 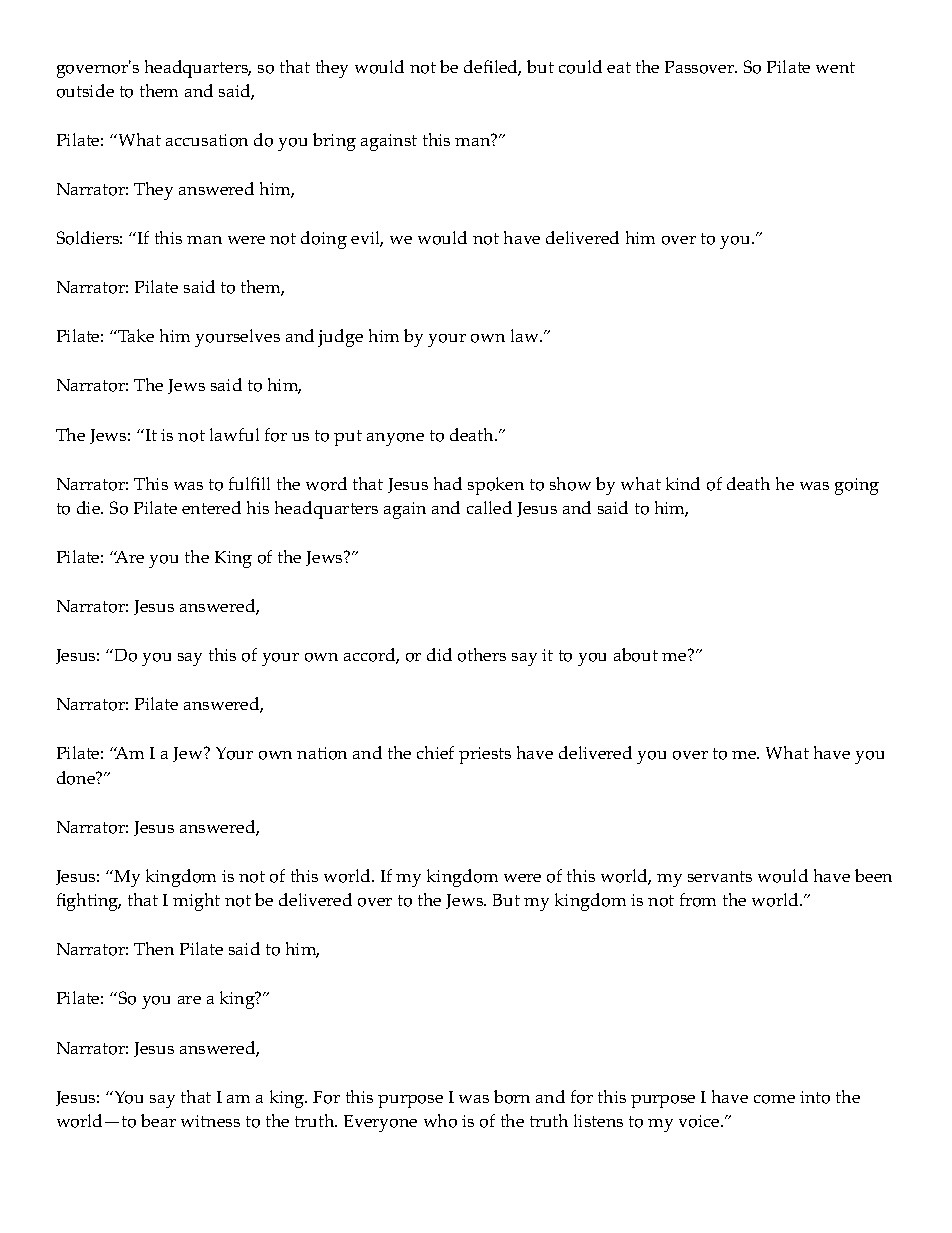 I want to click on born, so click(x=512, y=1097).
